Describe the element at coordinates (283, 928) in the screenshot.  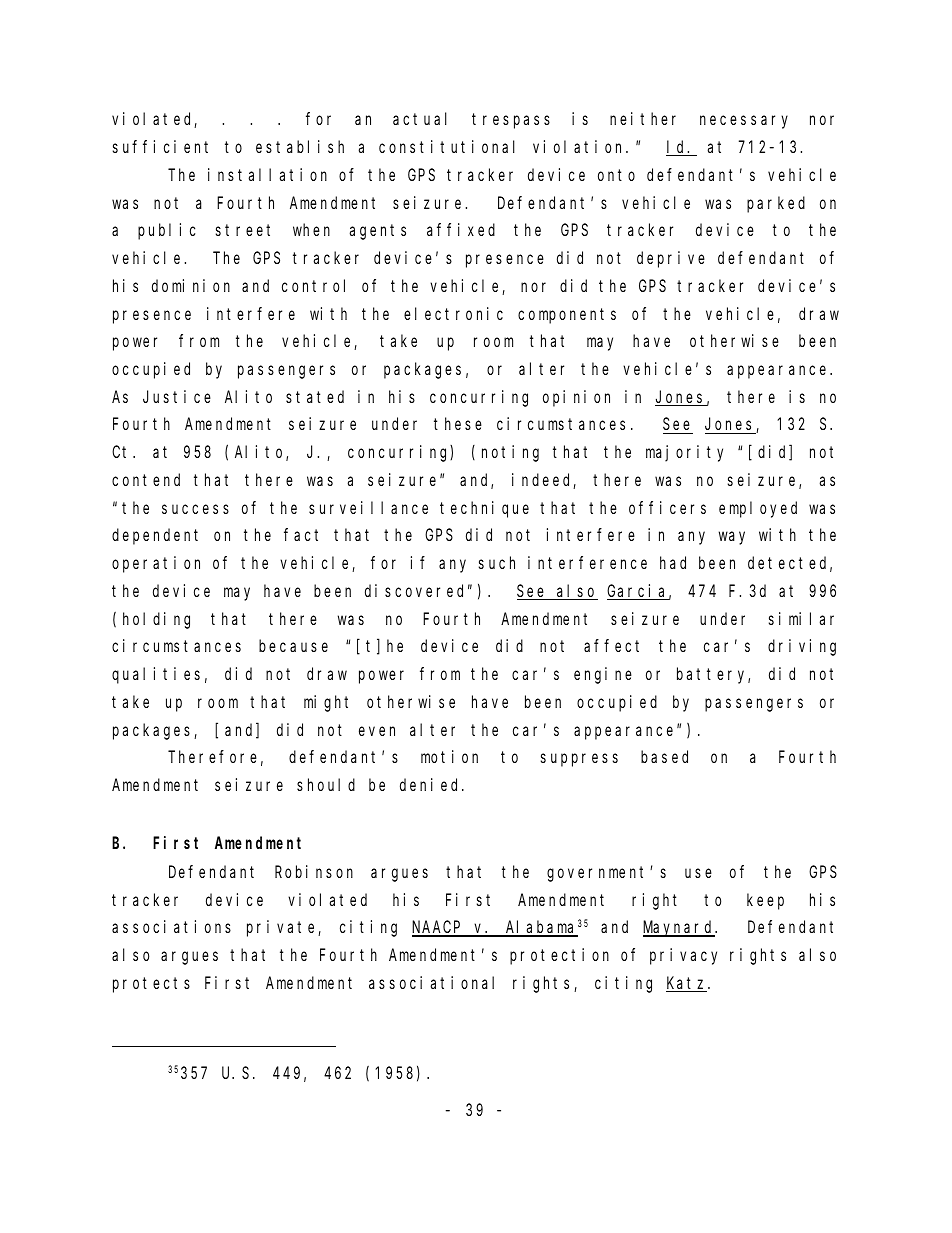
I see `private` at that location.
